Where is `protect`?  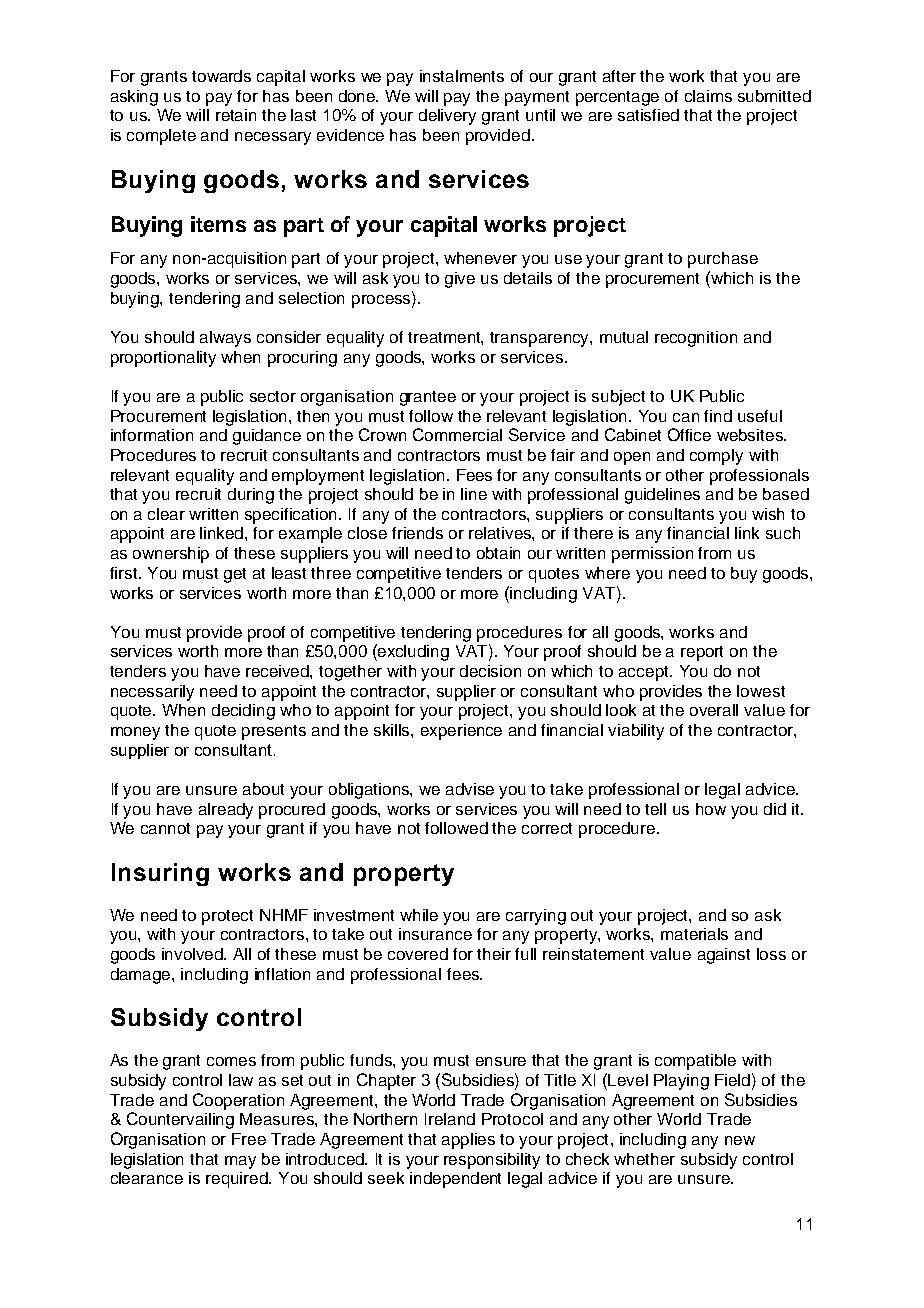 protect is located at coordinates (227, 917).
